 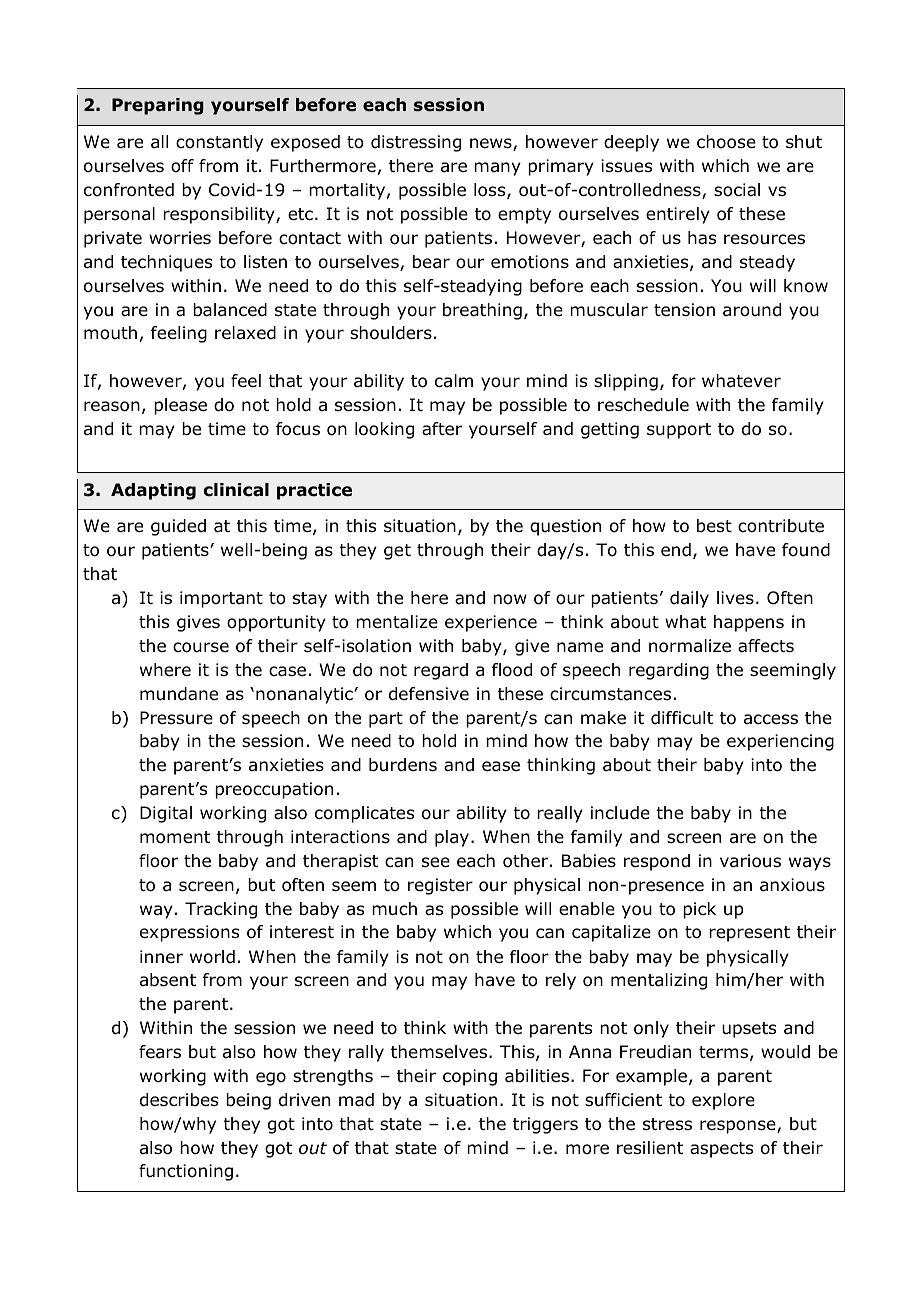 I want to click on functioning, so click(x=186, y=1172).
